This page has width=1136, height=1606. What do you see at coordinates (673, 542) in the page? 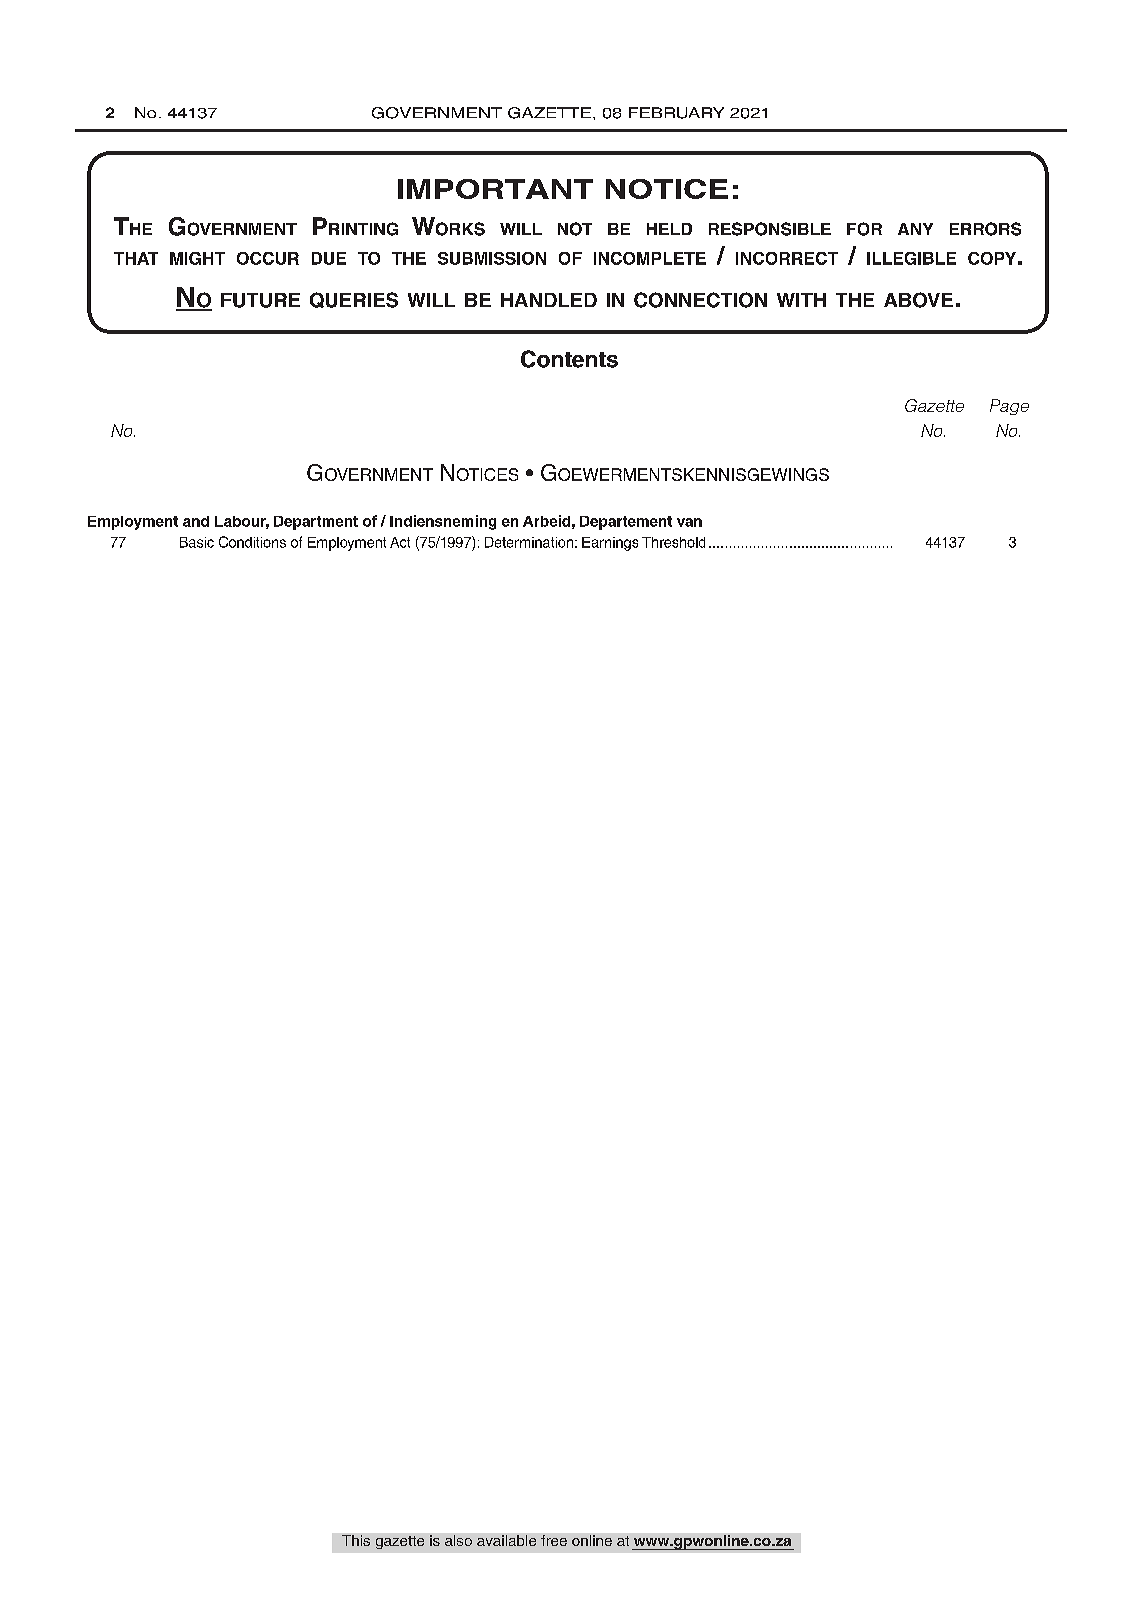
I see `Threshold` at bounding box center [673, 542].
